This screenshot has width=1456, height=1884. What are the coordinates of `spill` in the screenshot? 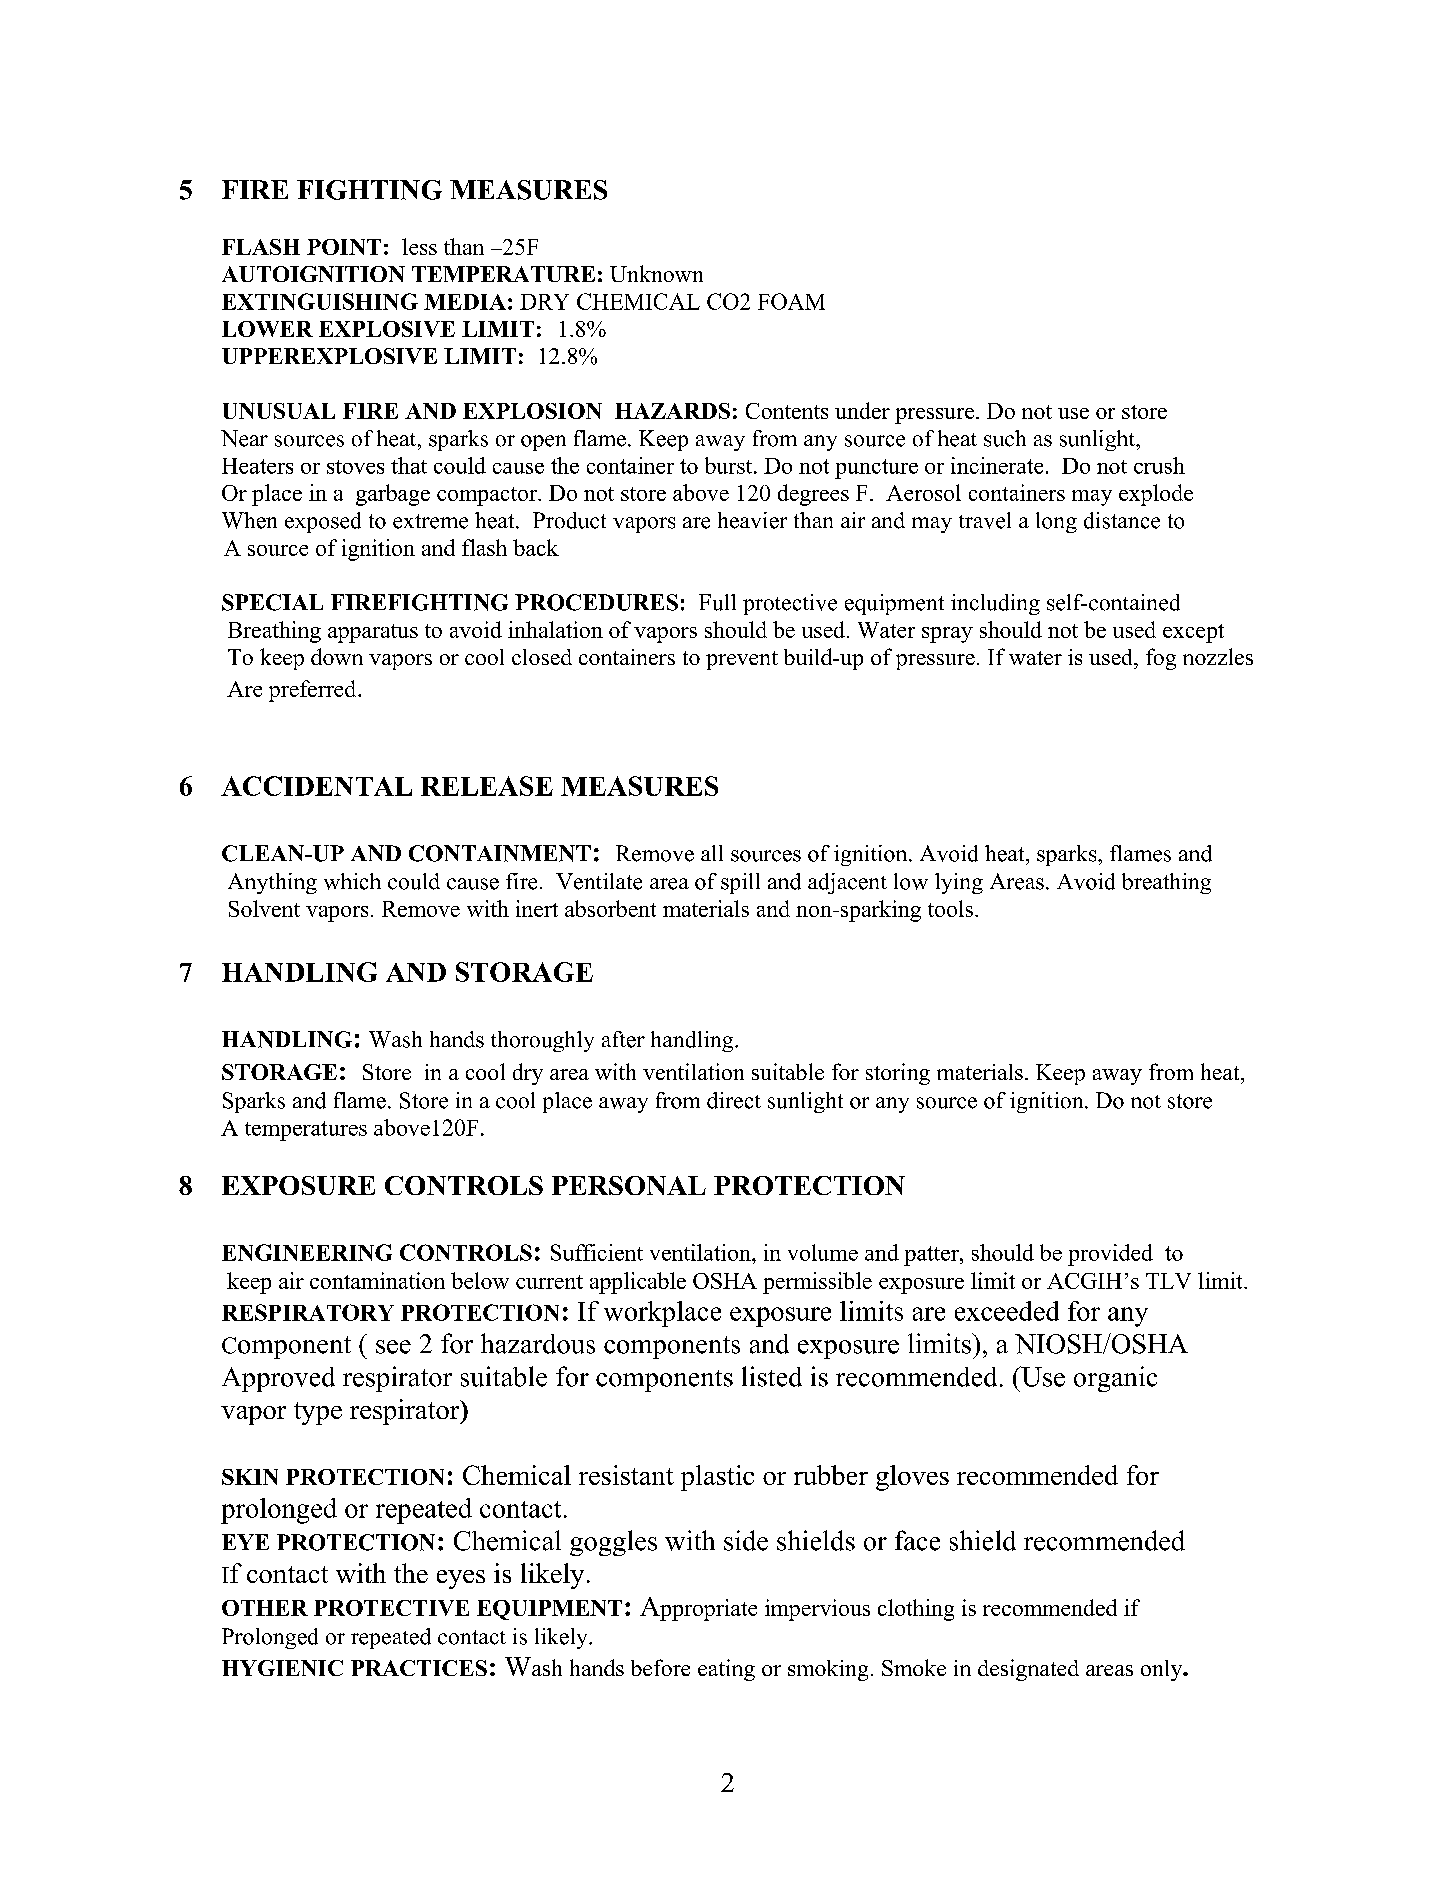 It's located at (740, 883).
